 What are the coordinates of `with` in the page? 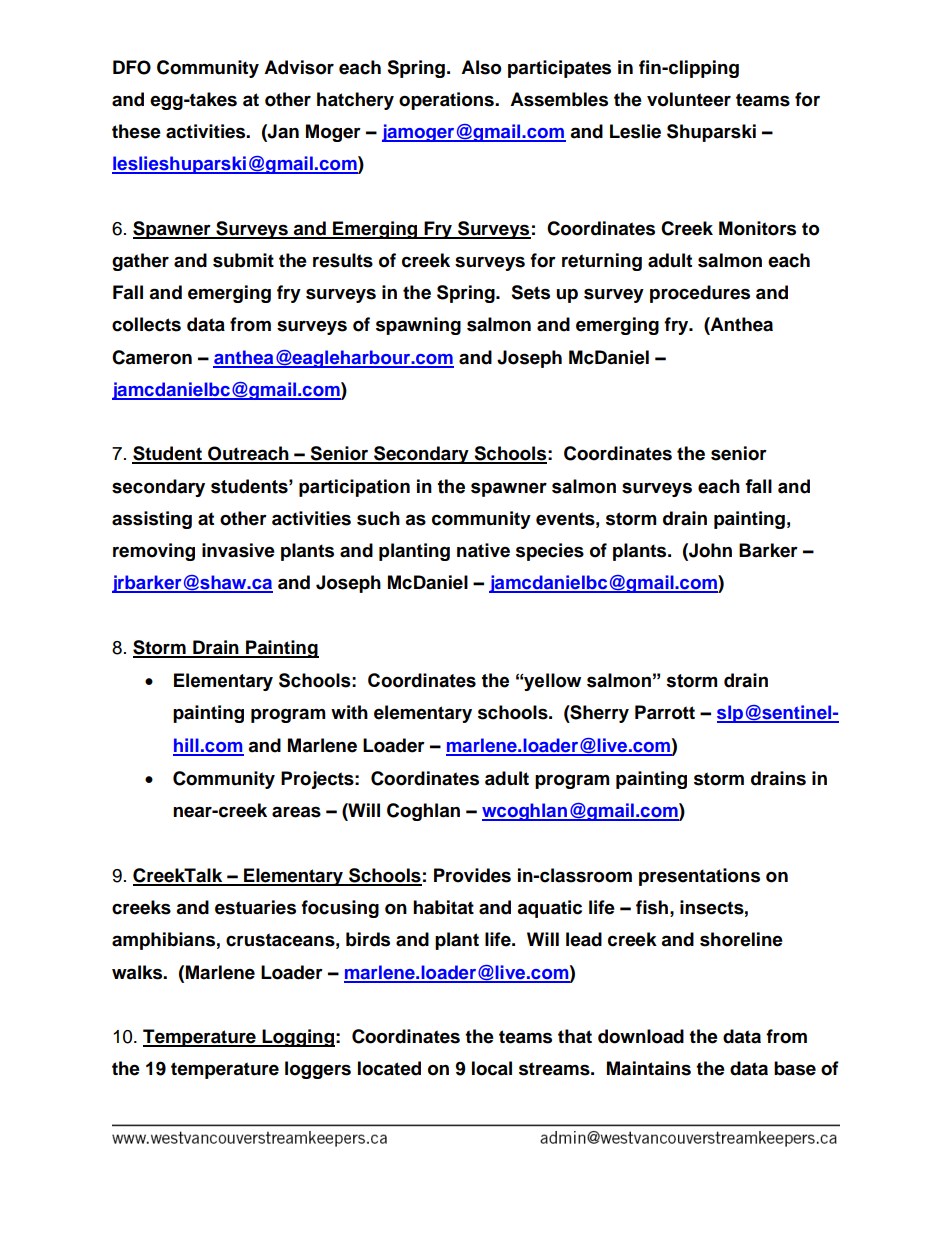 It's located at (349, 712).
